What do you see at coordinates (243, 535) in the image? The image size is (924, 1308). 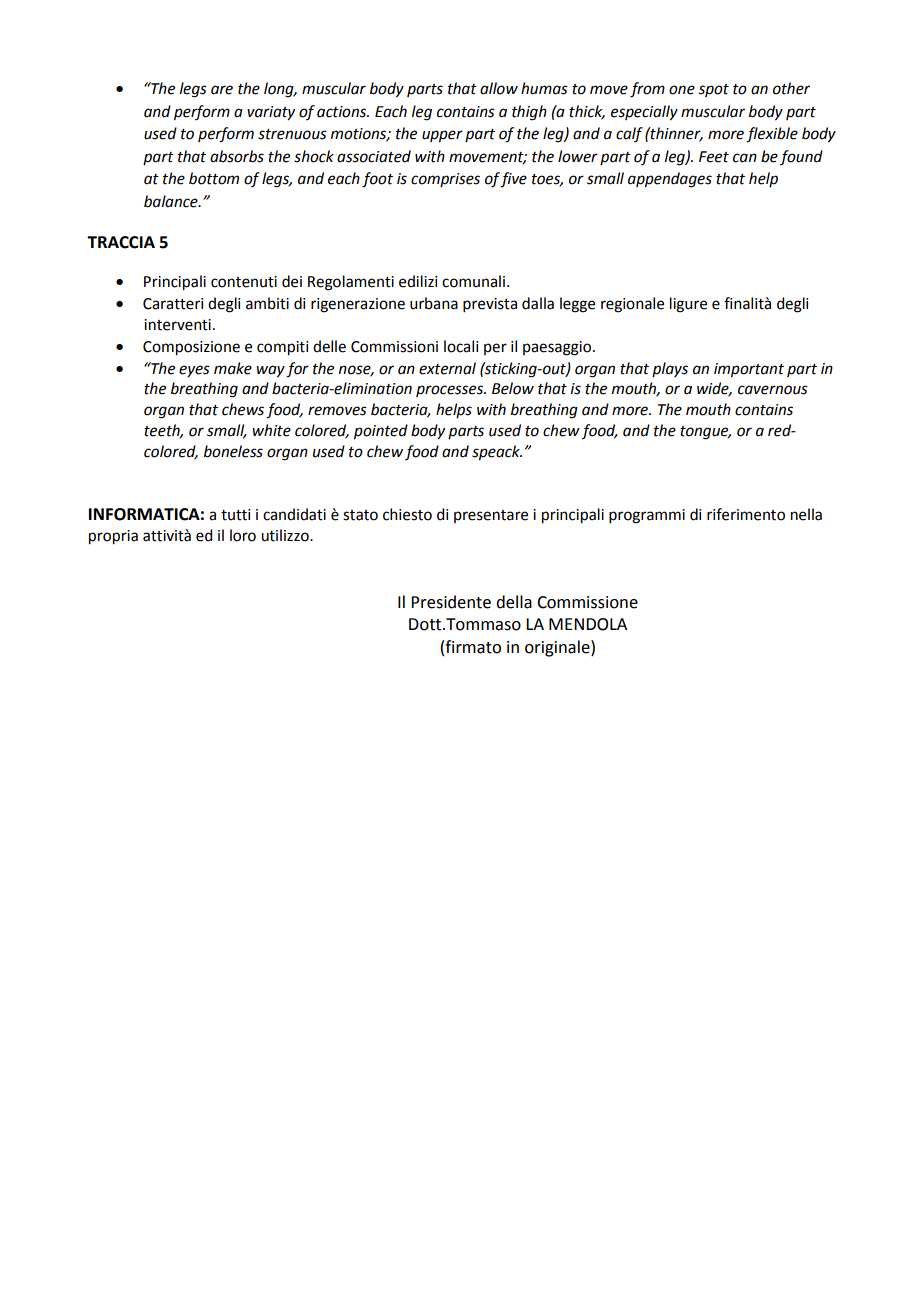 I see `loro` at bounding box center [243, 535].
